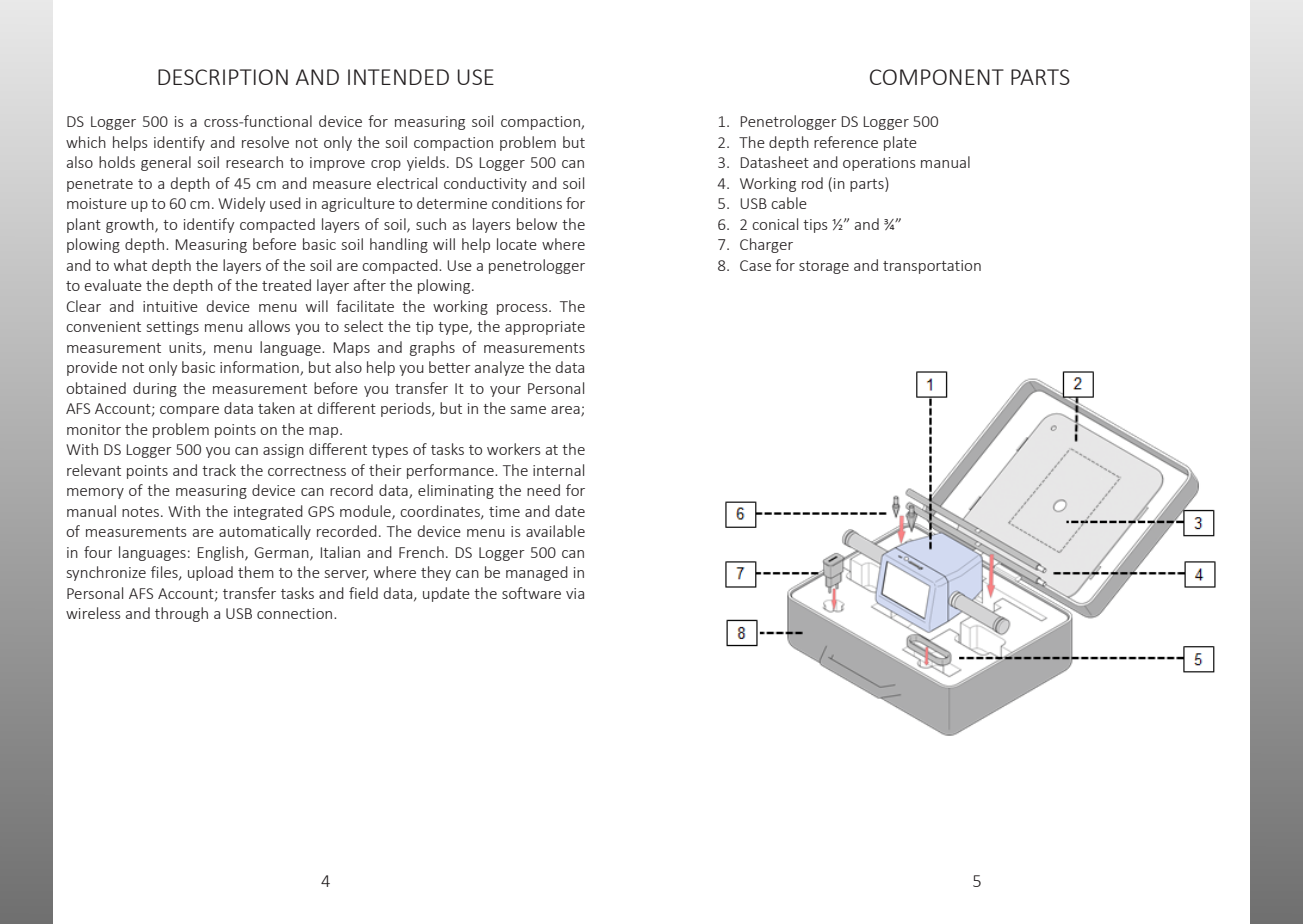 This screenshot has width=1303, height=924. I want to click on storage, so click(824, 267).
